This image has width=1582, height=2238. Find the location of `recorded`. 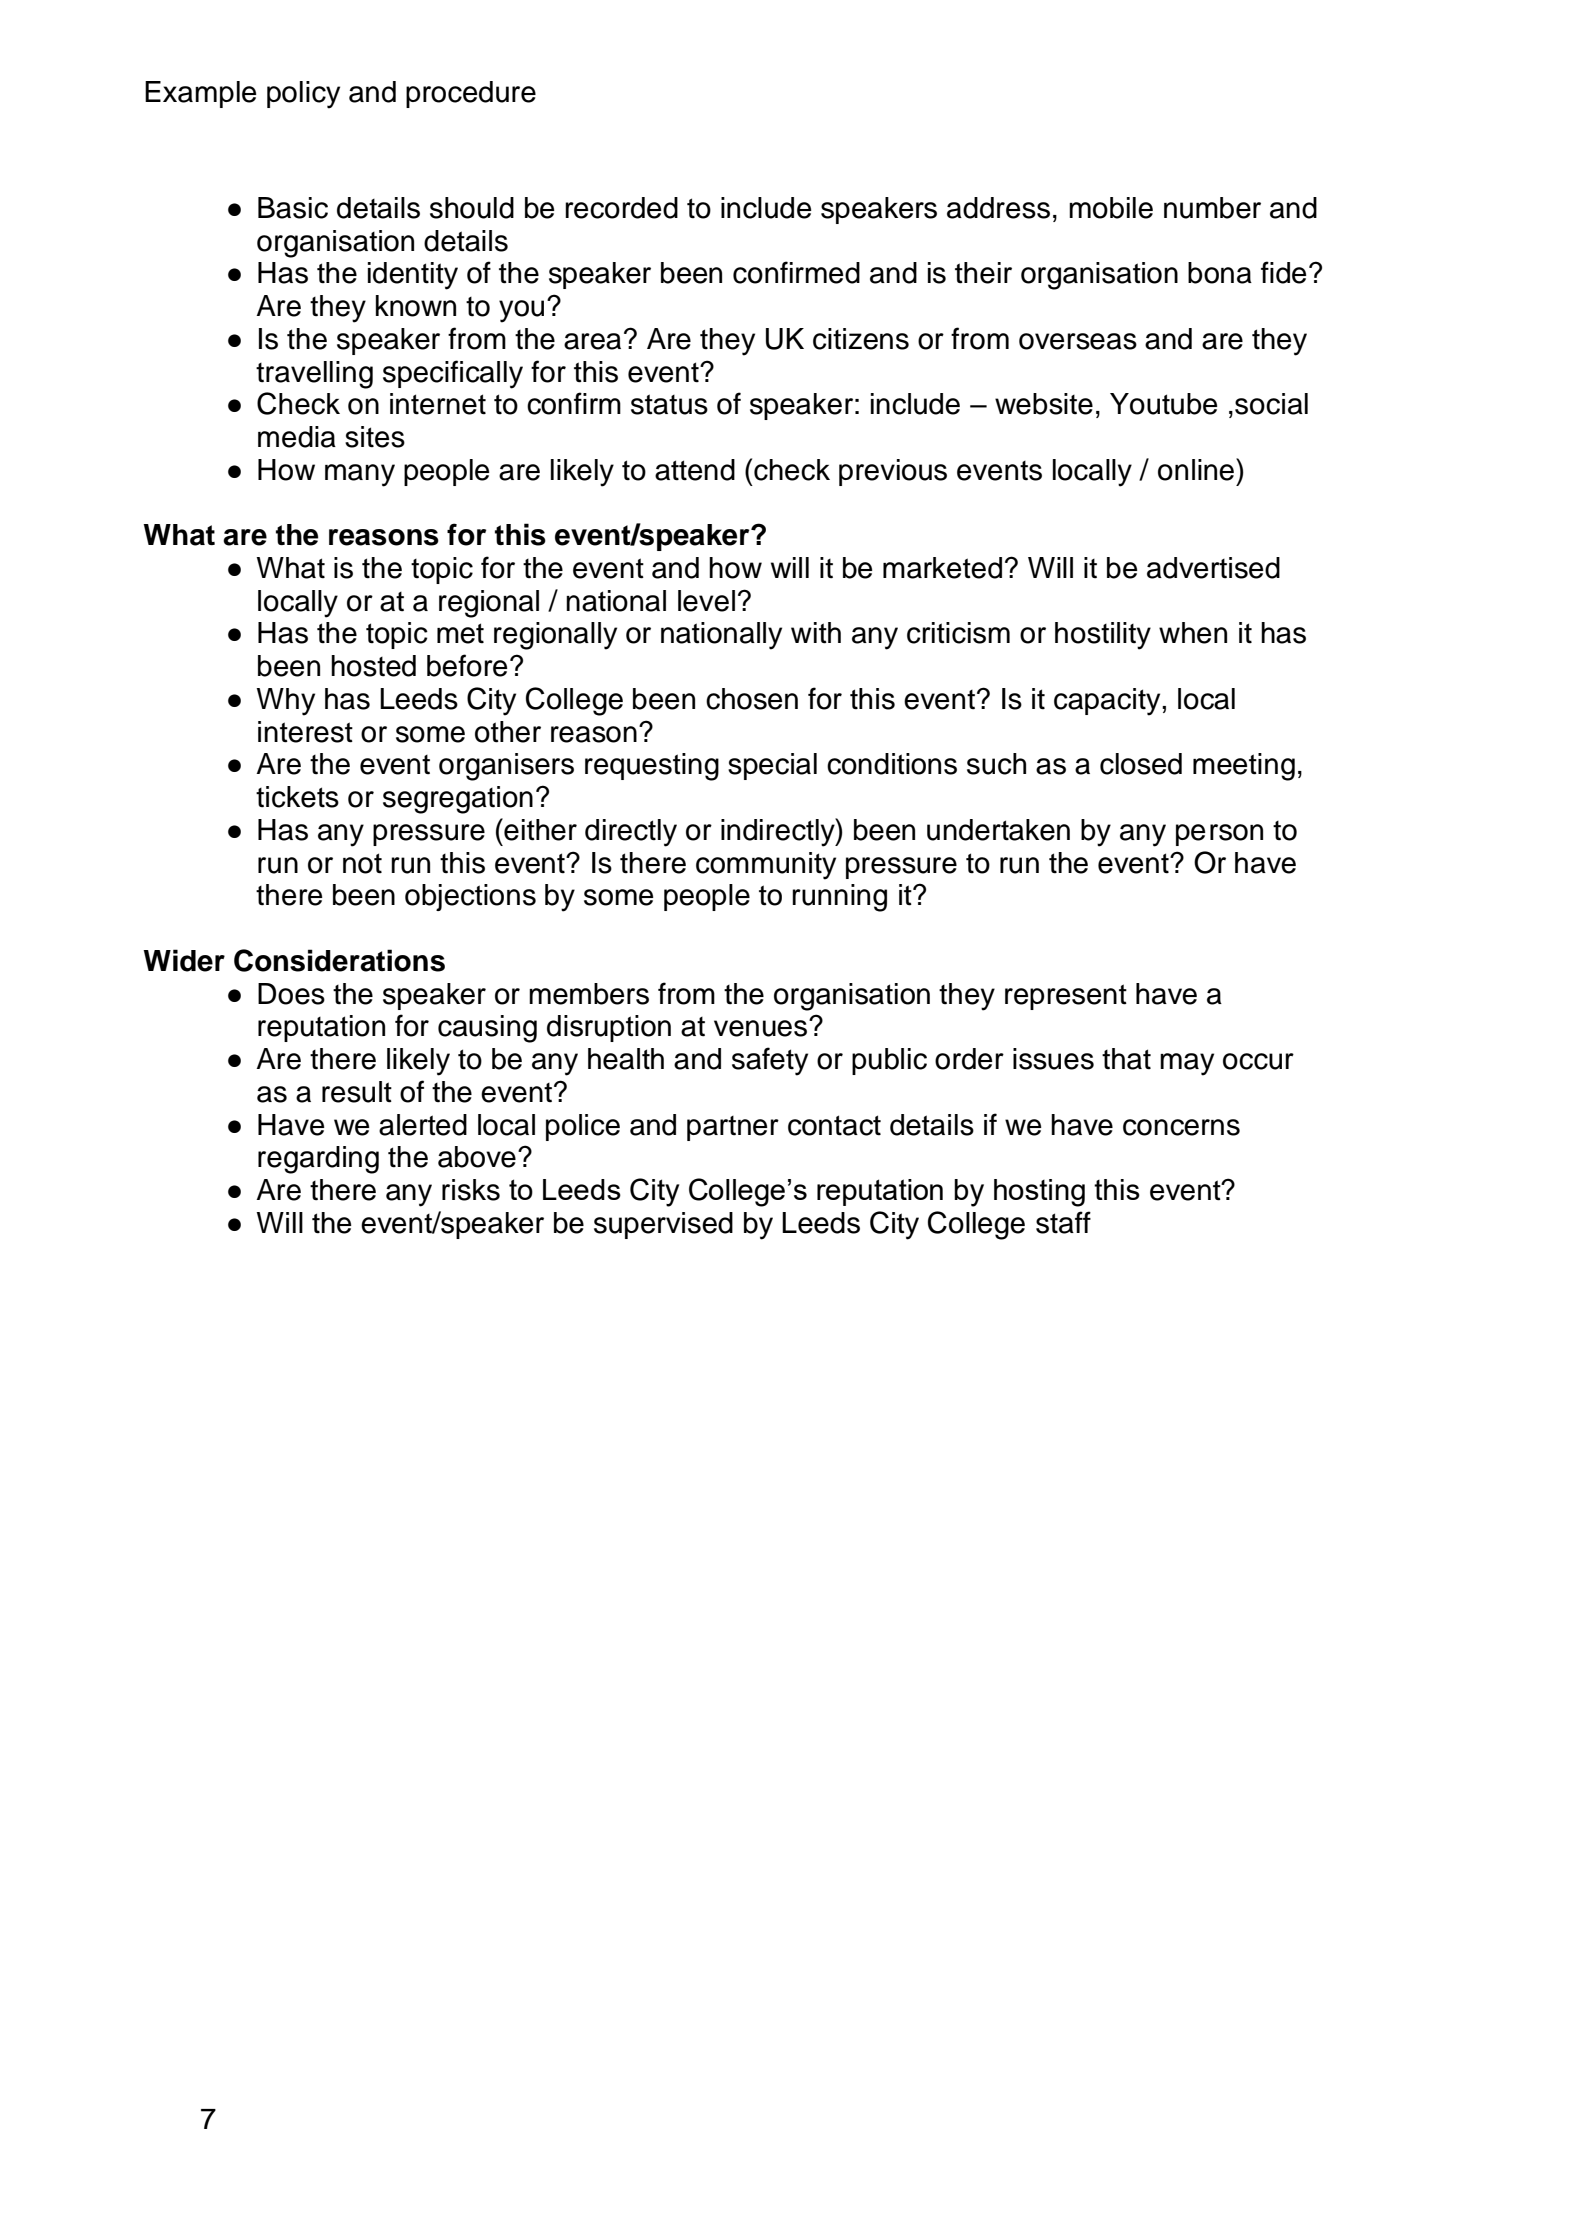

recorded is located at coordinates (621, 208).
